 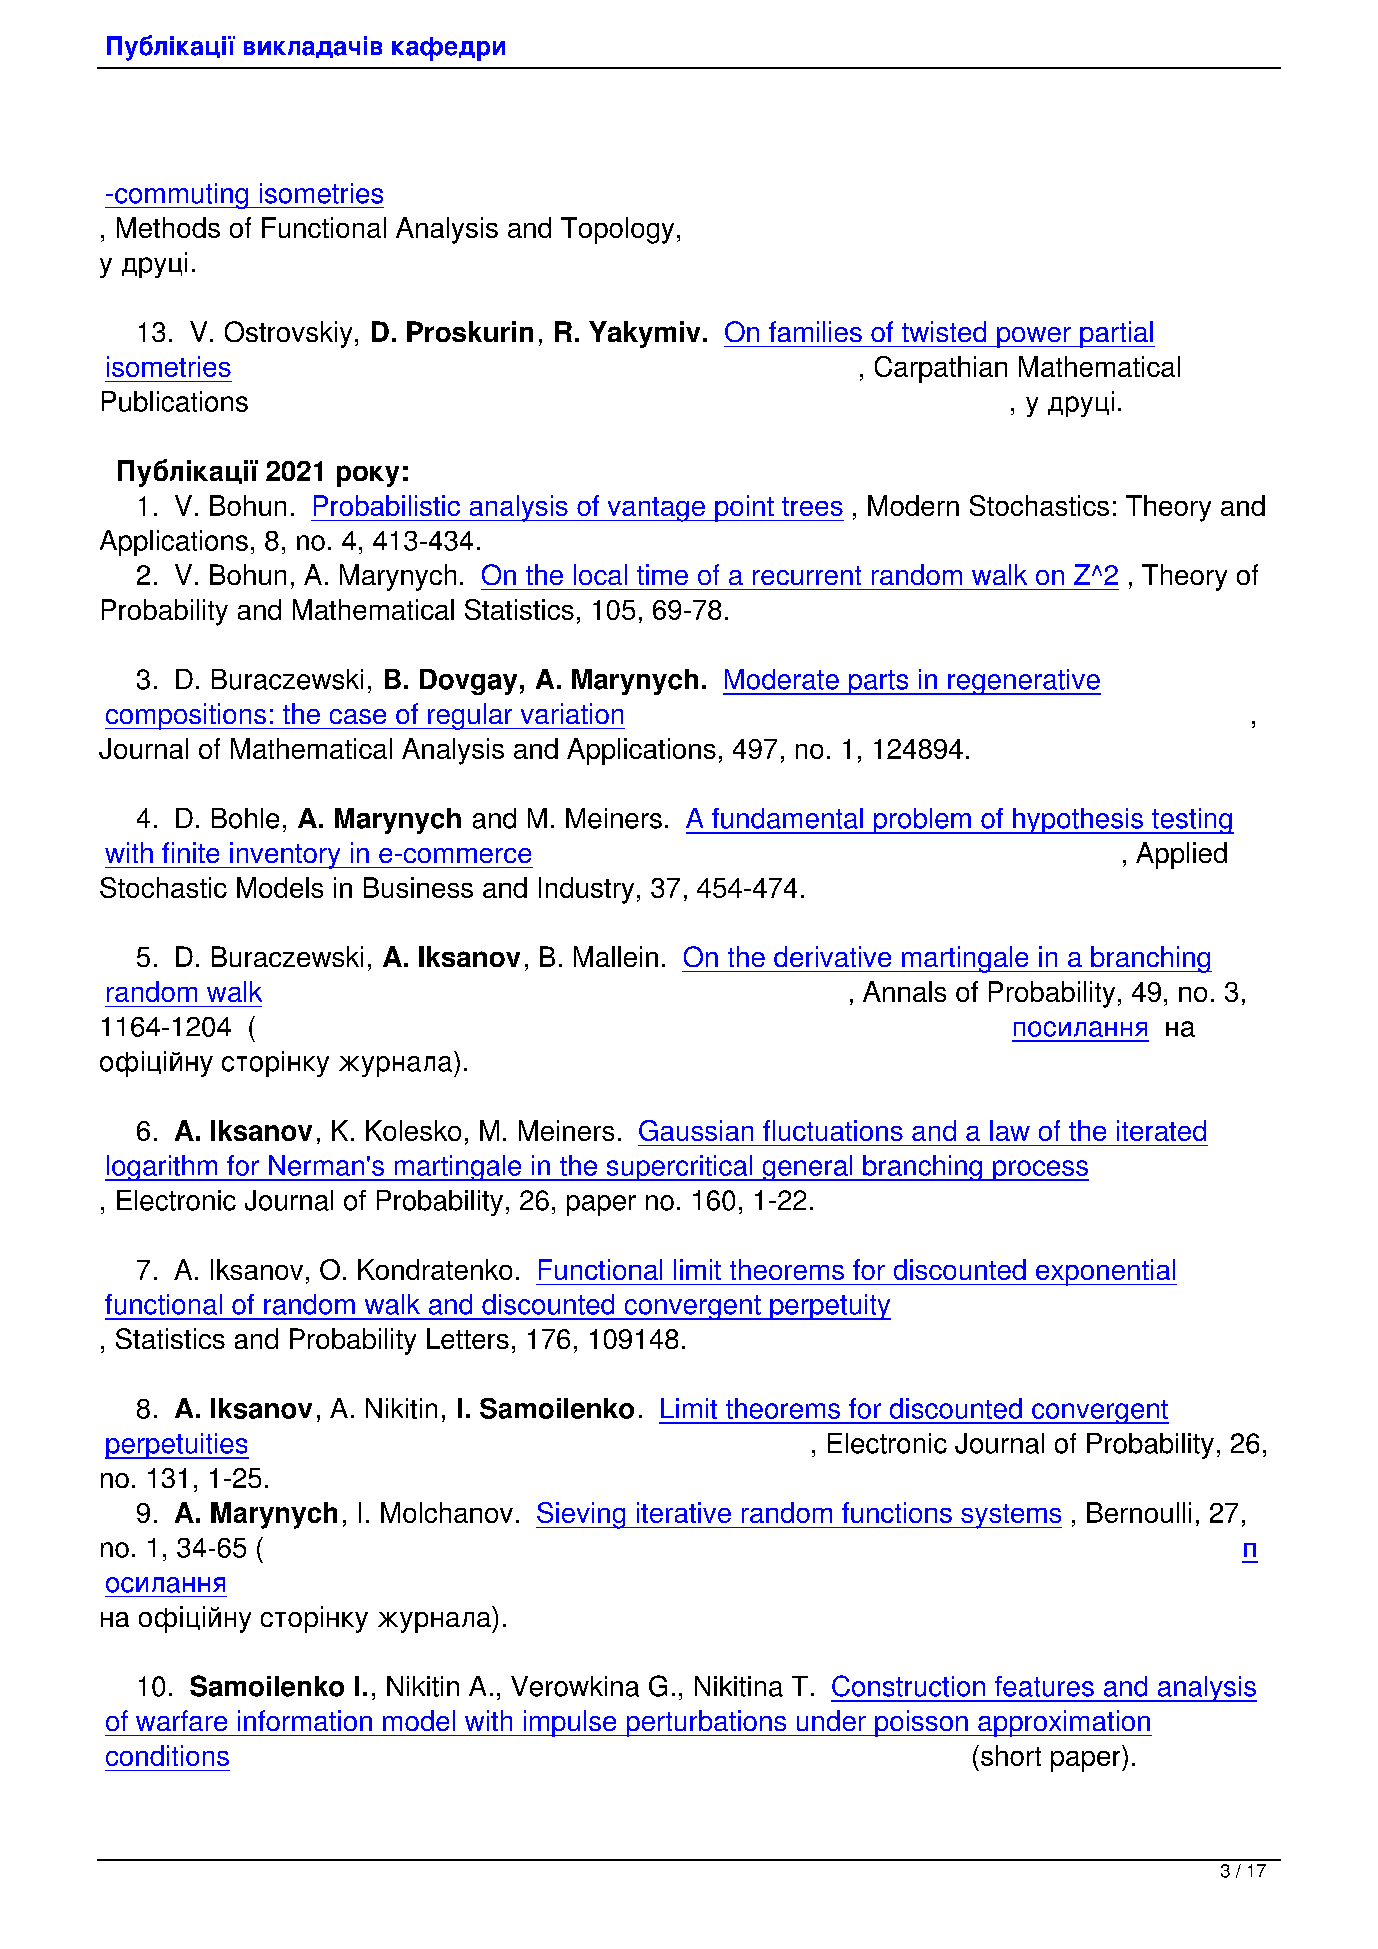 I want to click on information, so click(x=305, y=1720).
